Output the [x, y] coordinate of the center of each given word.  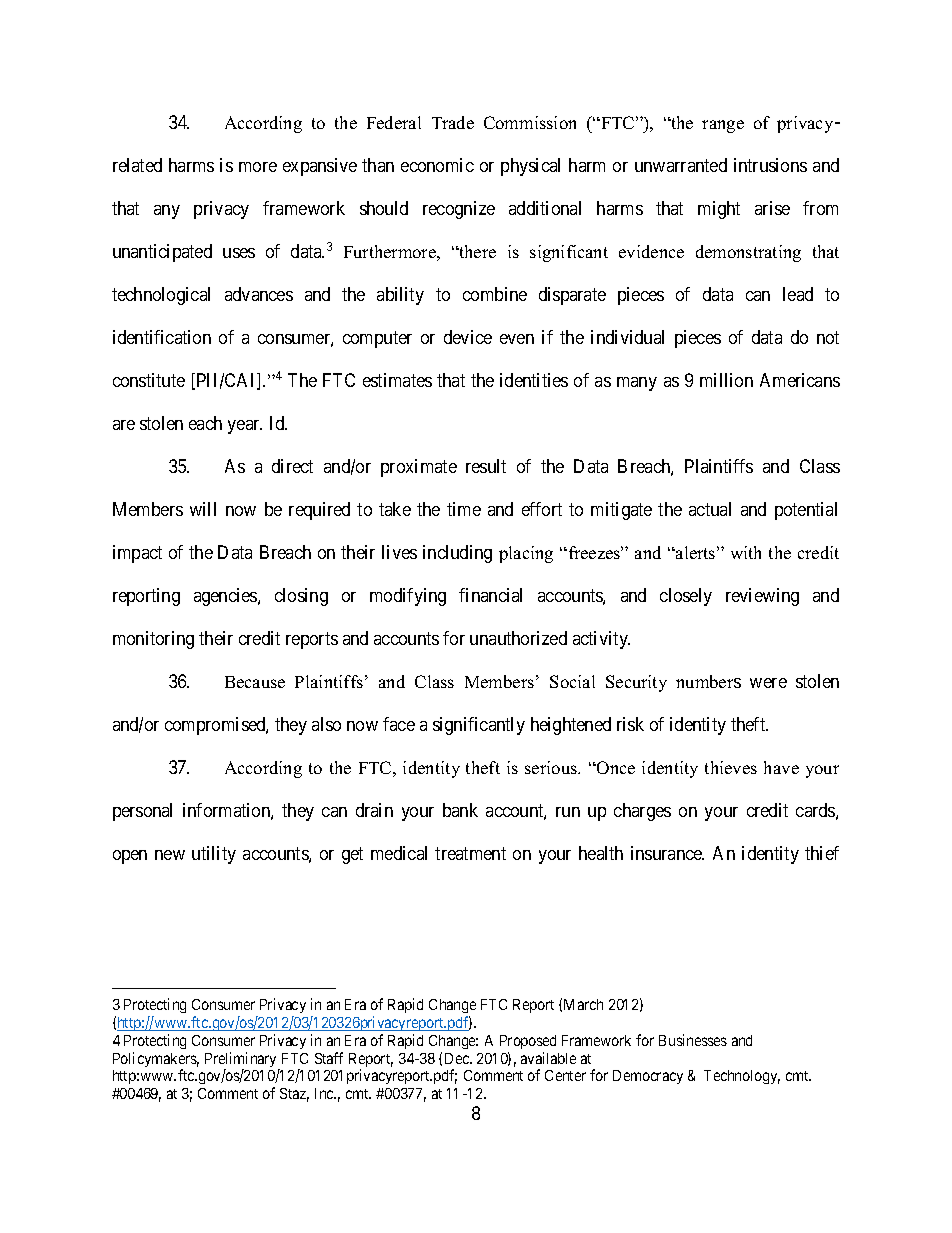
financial [490, 595]
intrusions [770, 165]
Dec [458, 1058]
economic [437, 165]
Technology [742, 1077]
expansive [320, 167]
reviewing [762, 597]
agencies [226, 597]
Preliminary [242, 1061]
